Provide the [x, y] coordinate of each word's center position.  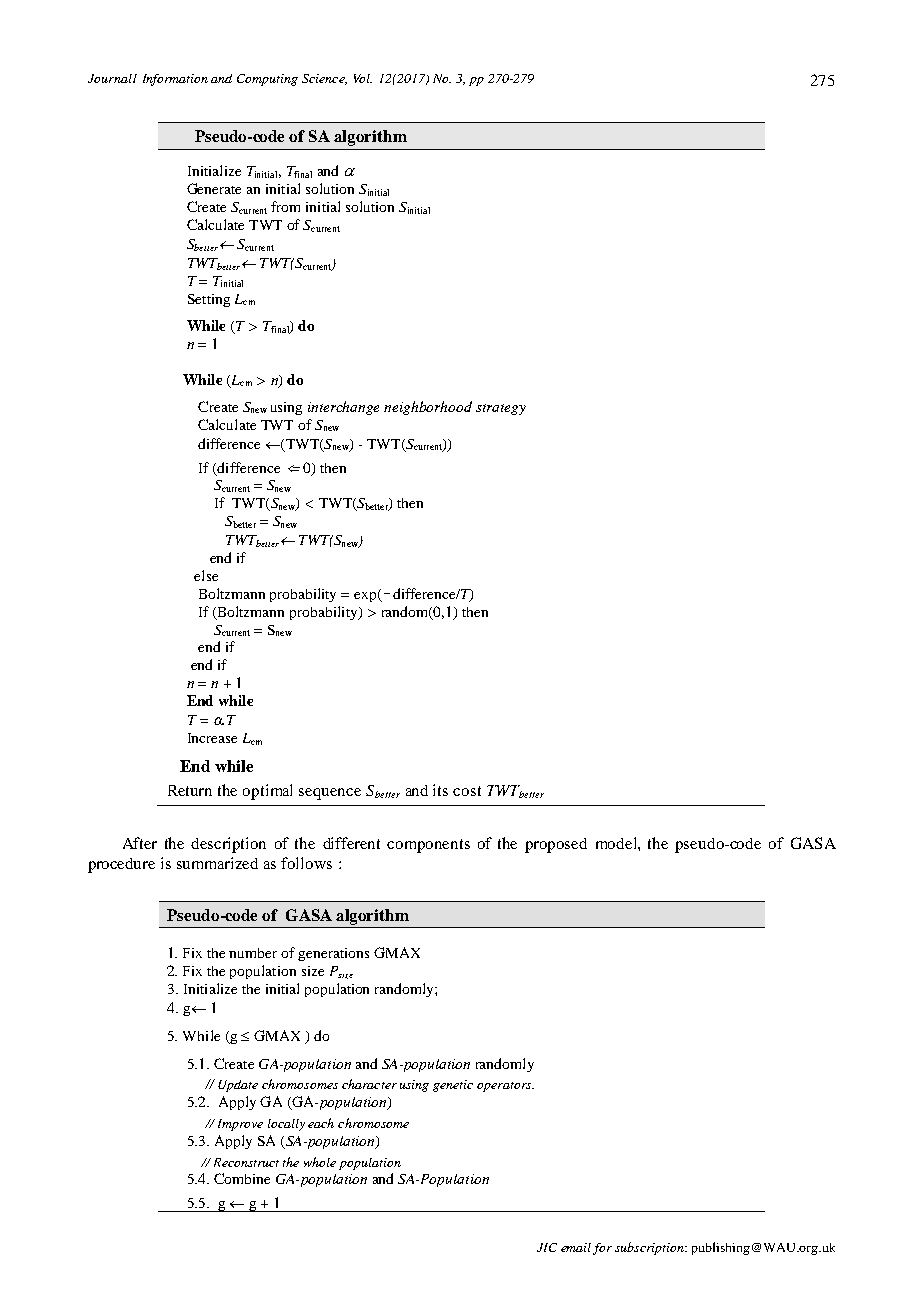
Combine [242, 1178]
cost [467, 791]
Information [175, 80]
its [440, 790]
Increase [212, 738]
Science [324, 79]
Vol [363, 78]
